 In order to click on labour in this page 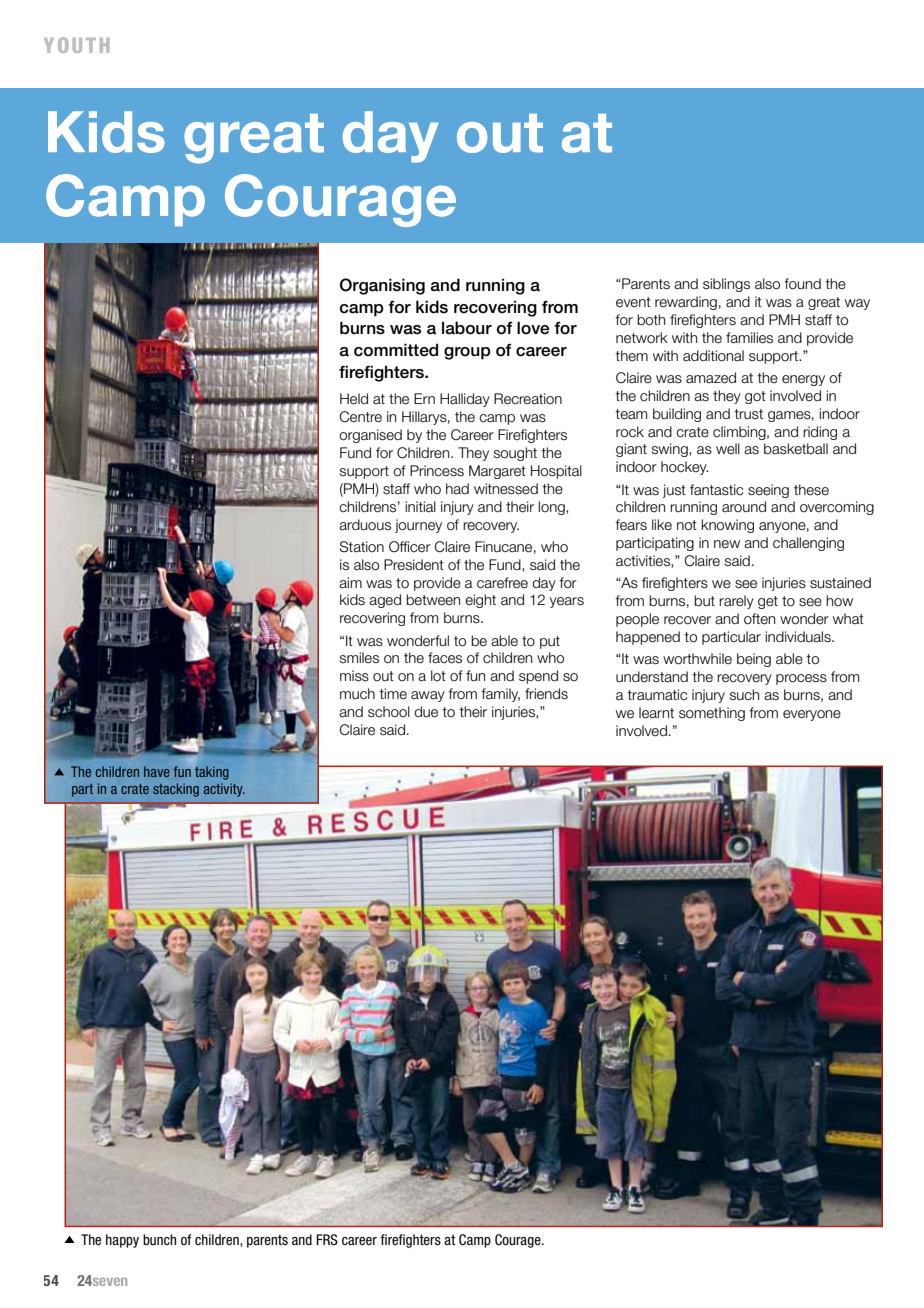, I will do `click(467, 328)`.
